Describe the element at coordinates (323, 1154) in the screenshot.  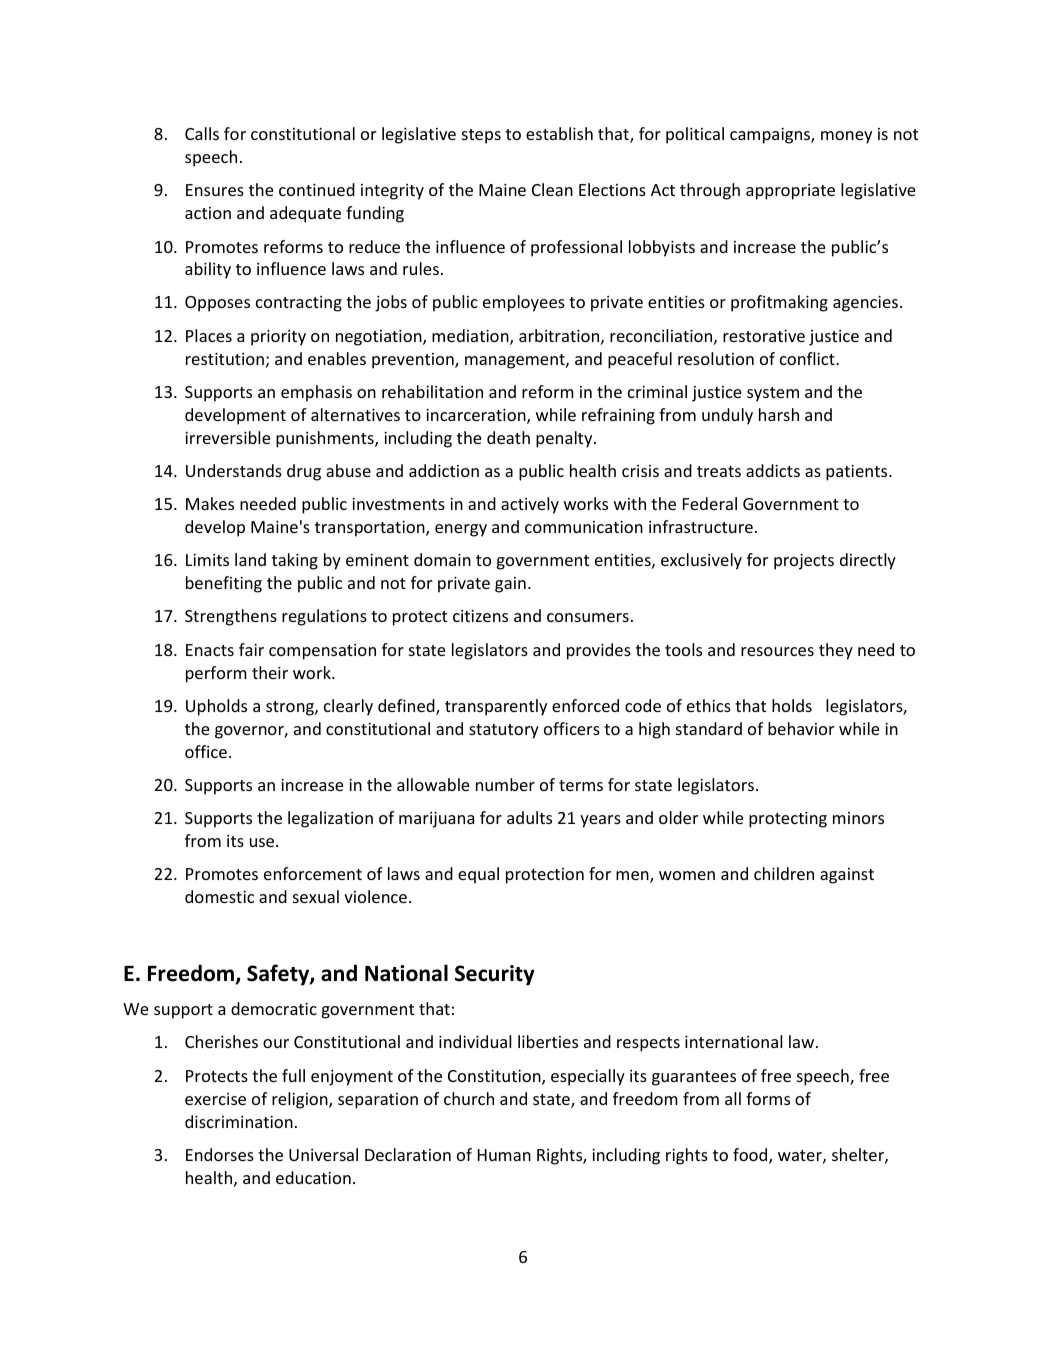
I see `Universal` at that location.
